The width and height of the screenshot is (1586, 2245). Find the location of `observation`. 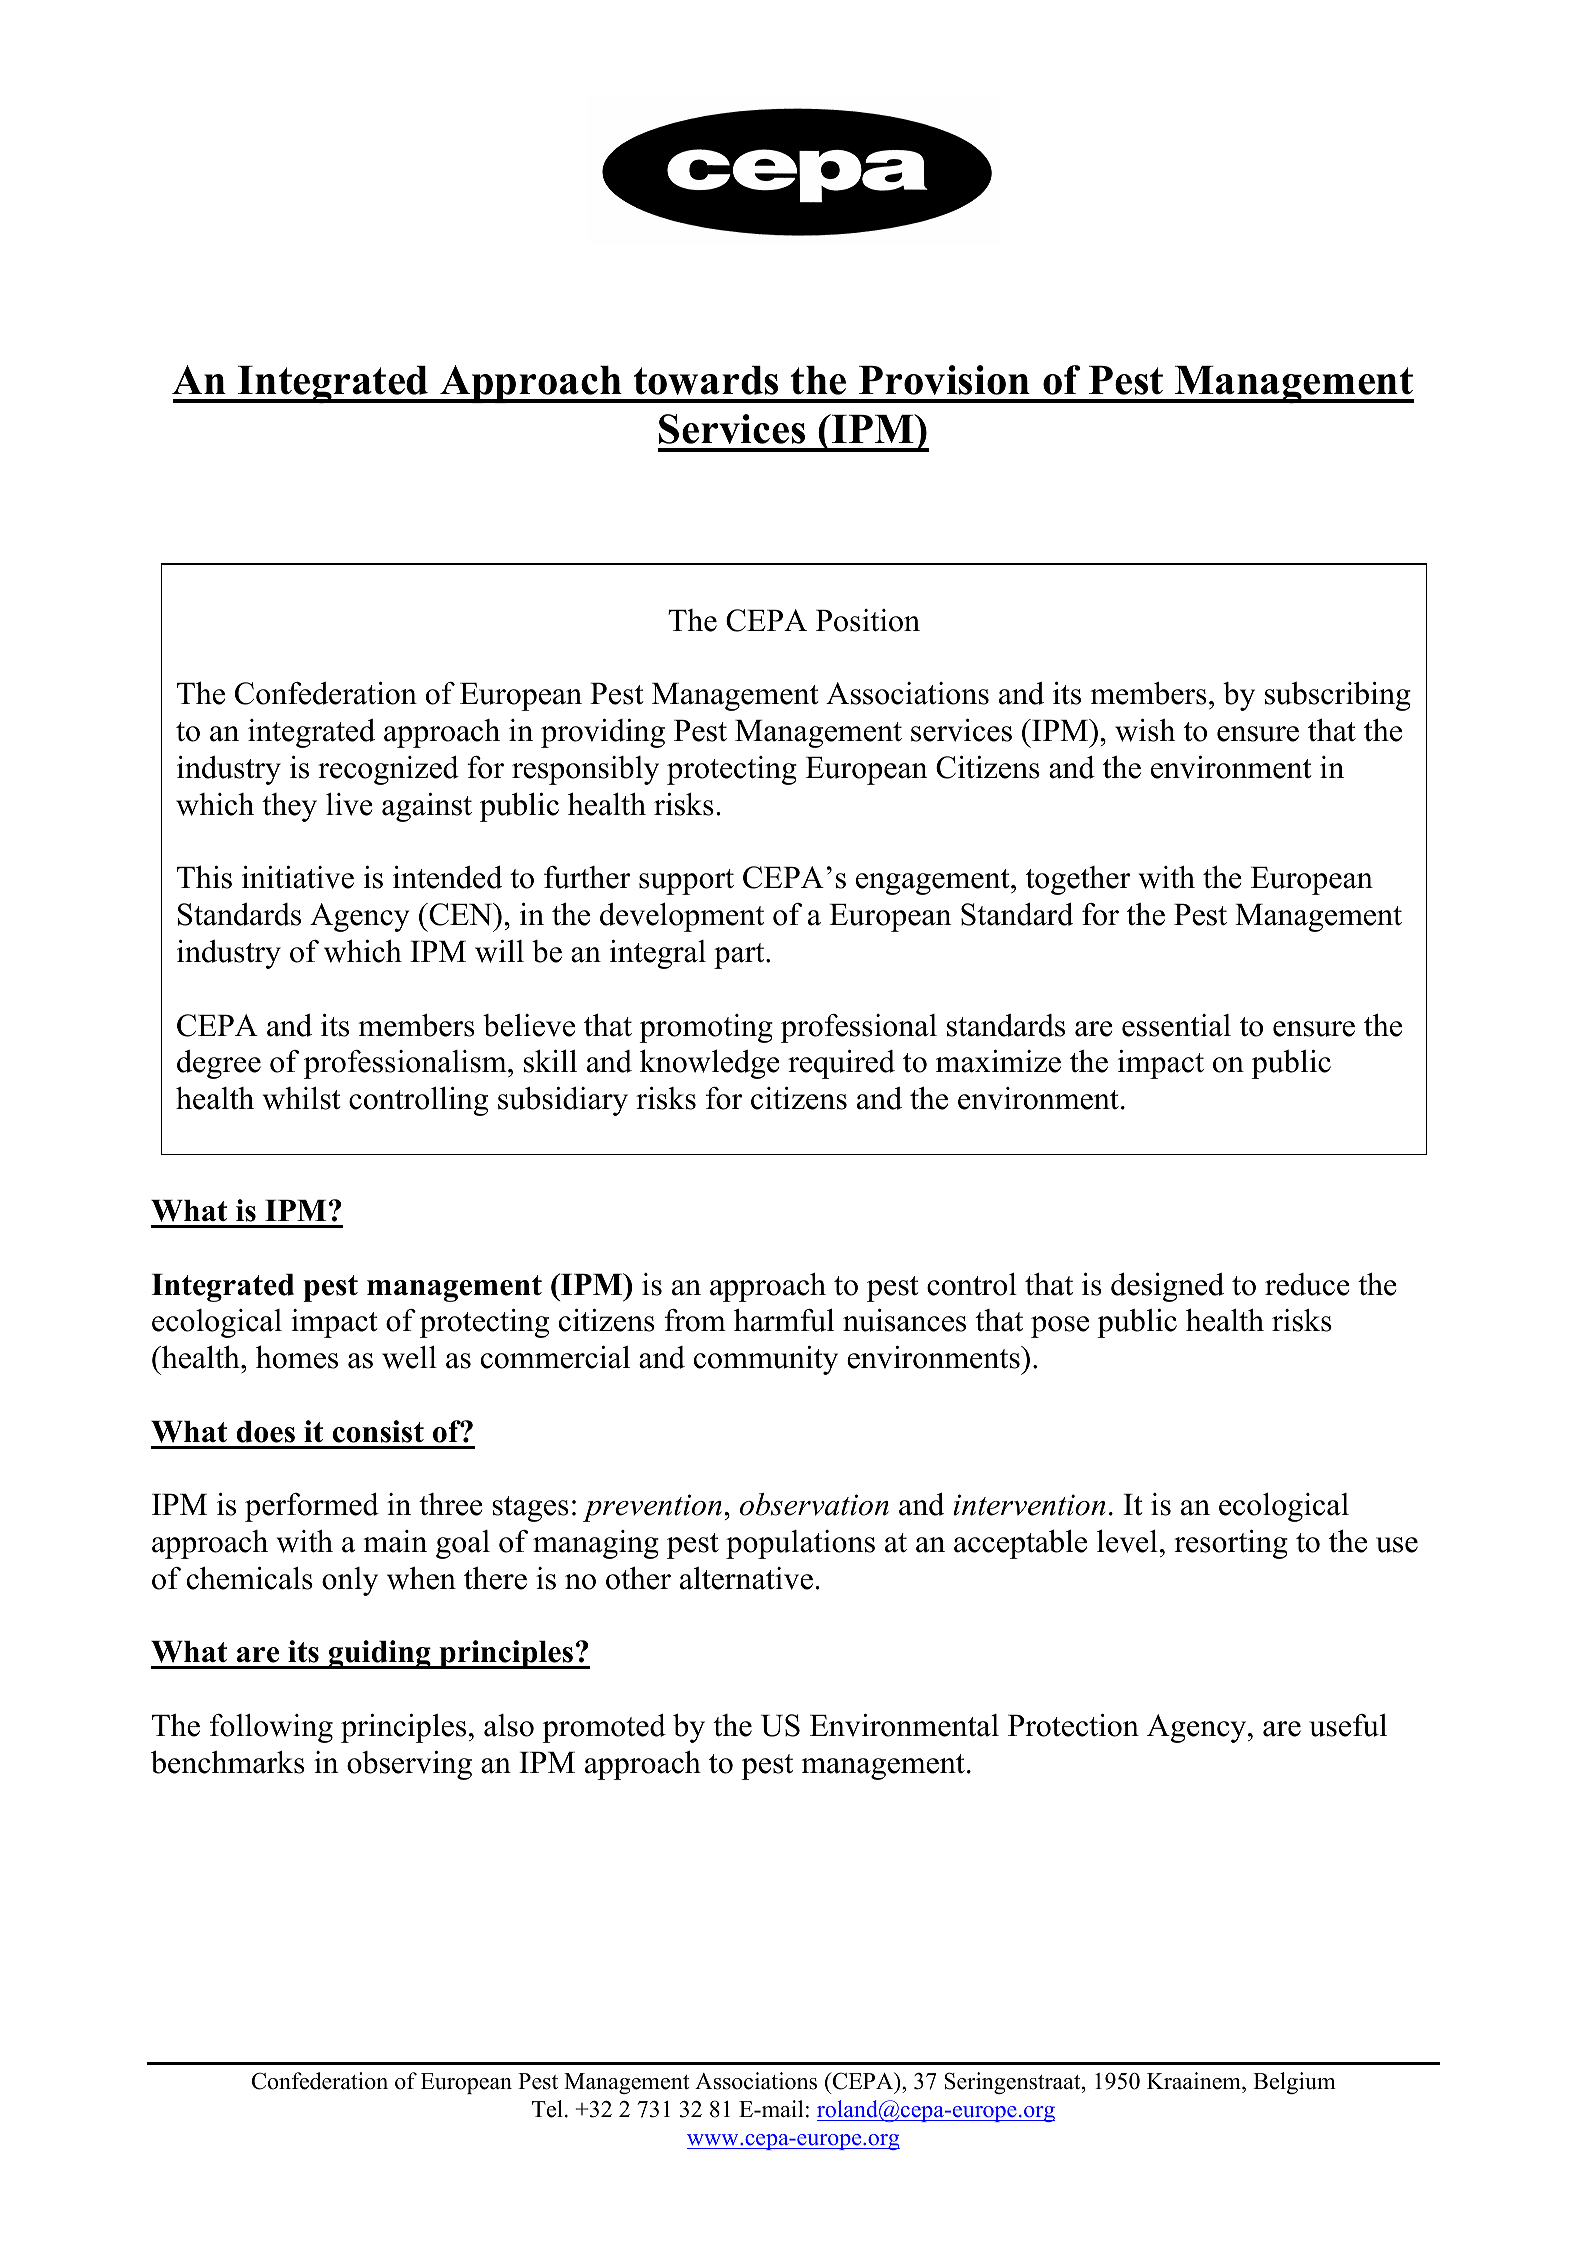

observation is located at coordinates (814, 1504).
